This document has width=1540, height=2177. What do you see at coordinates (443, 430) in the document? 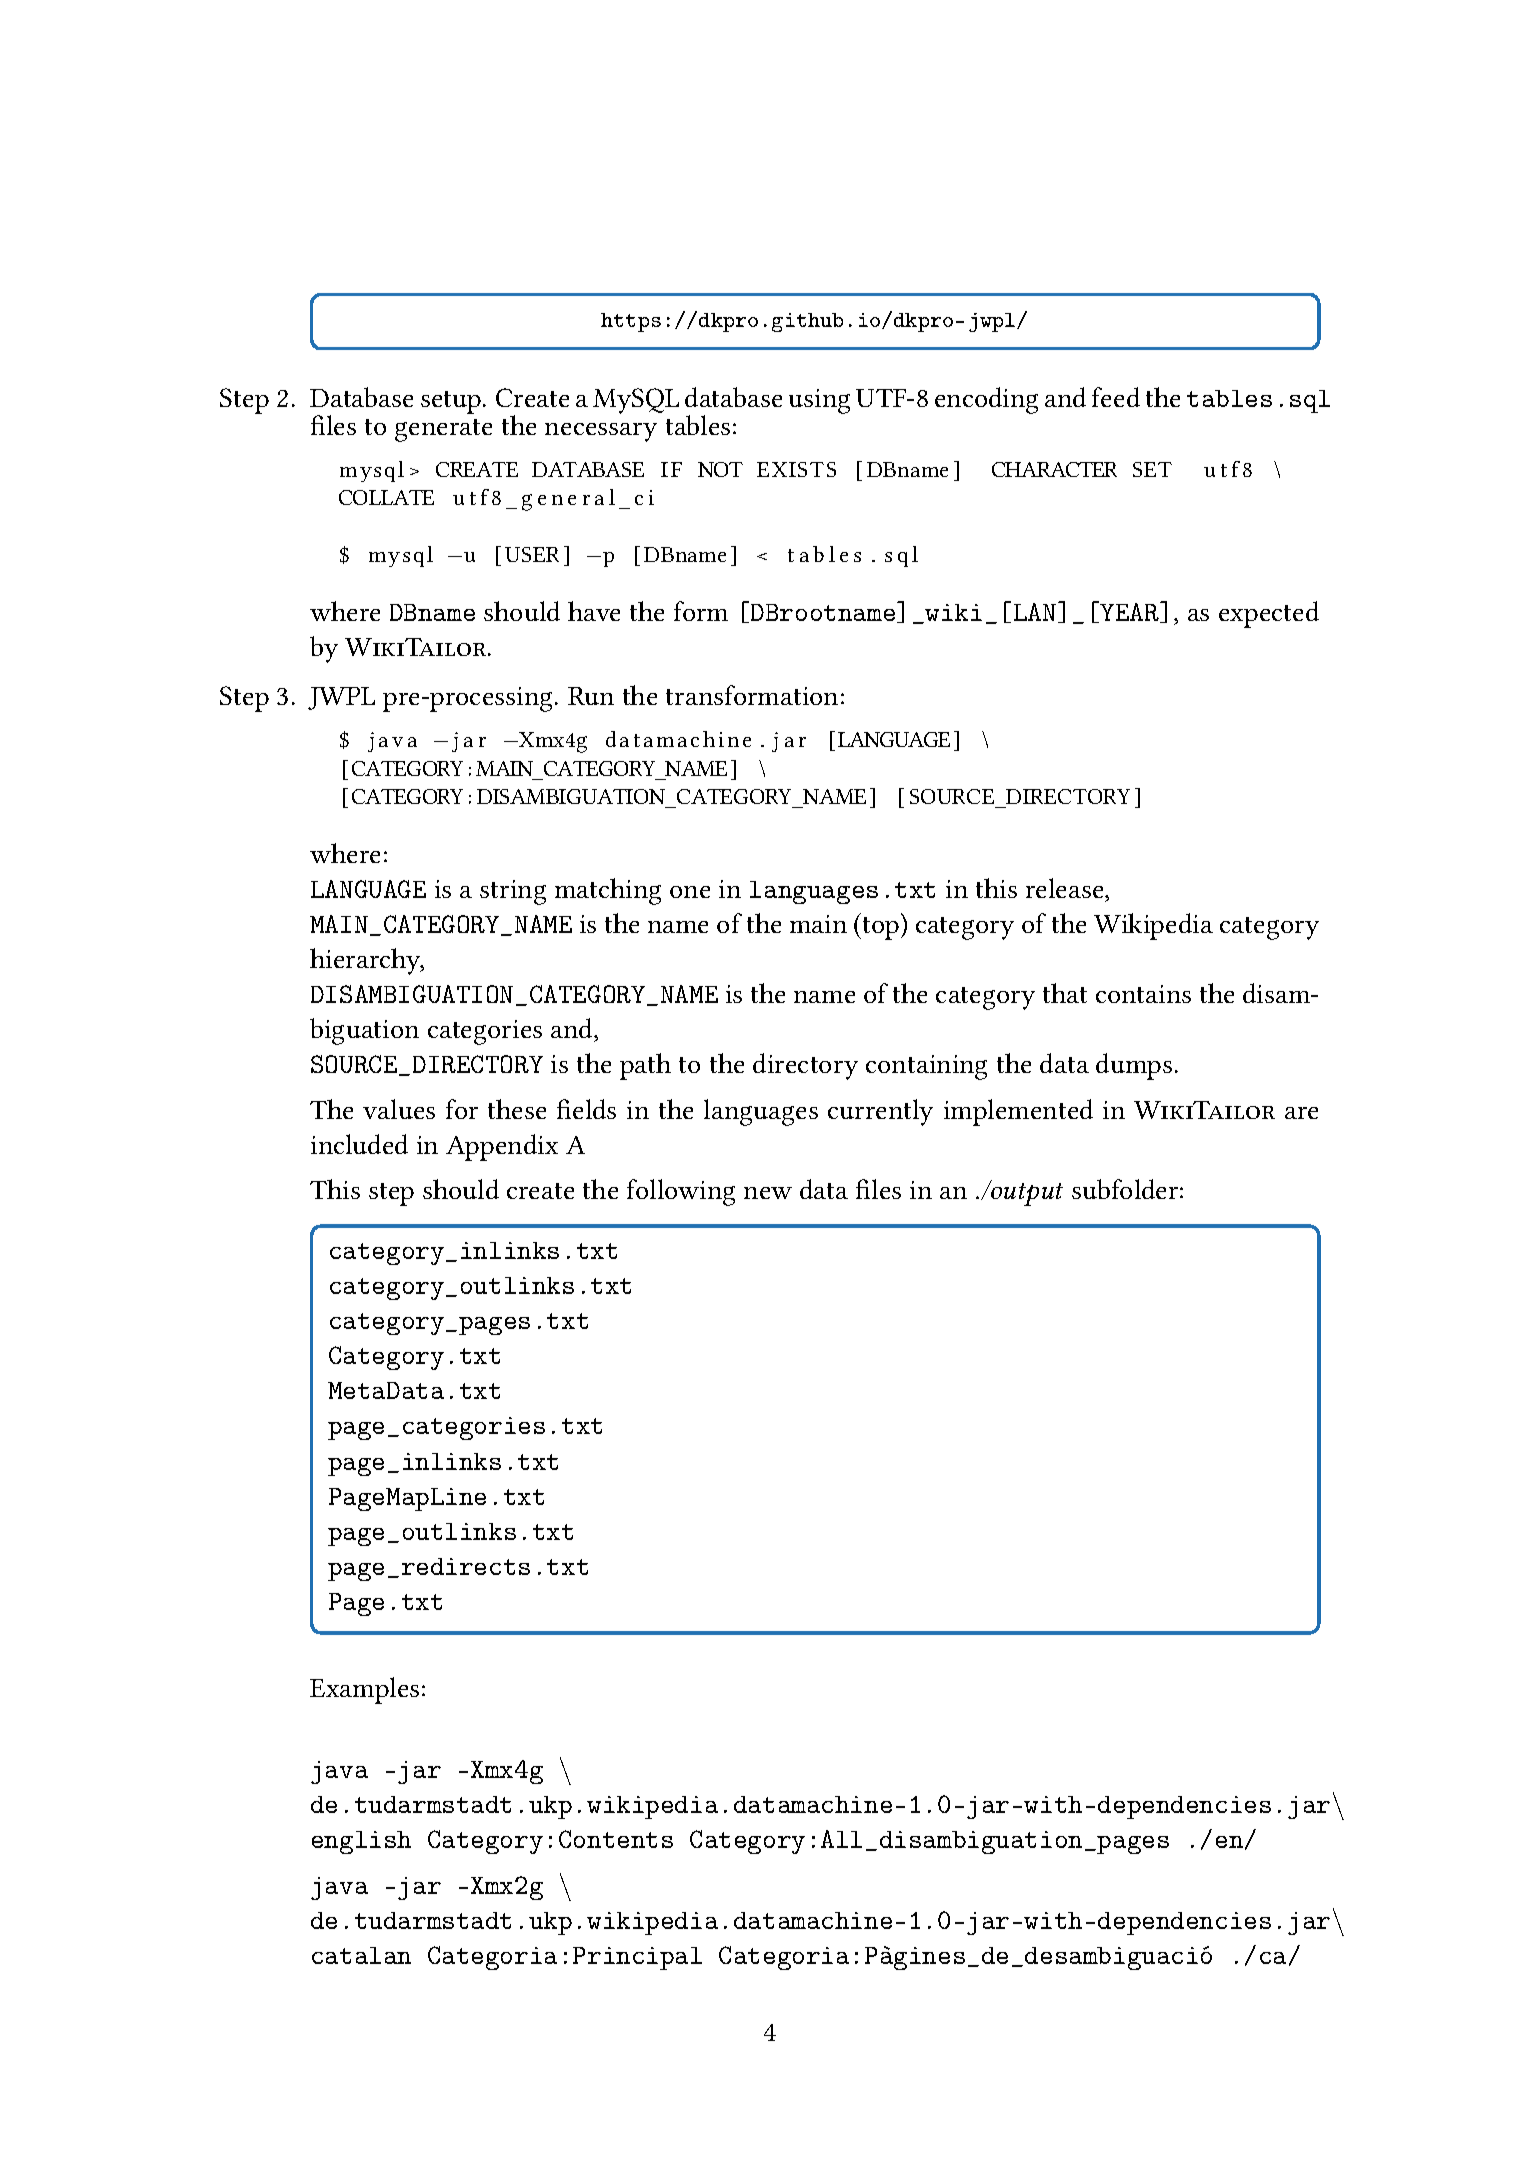
I see `generate` at bounding box center [443, 430].
